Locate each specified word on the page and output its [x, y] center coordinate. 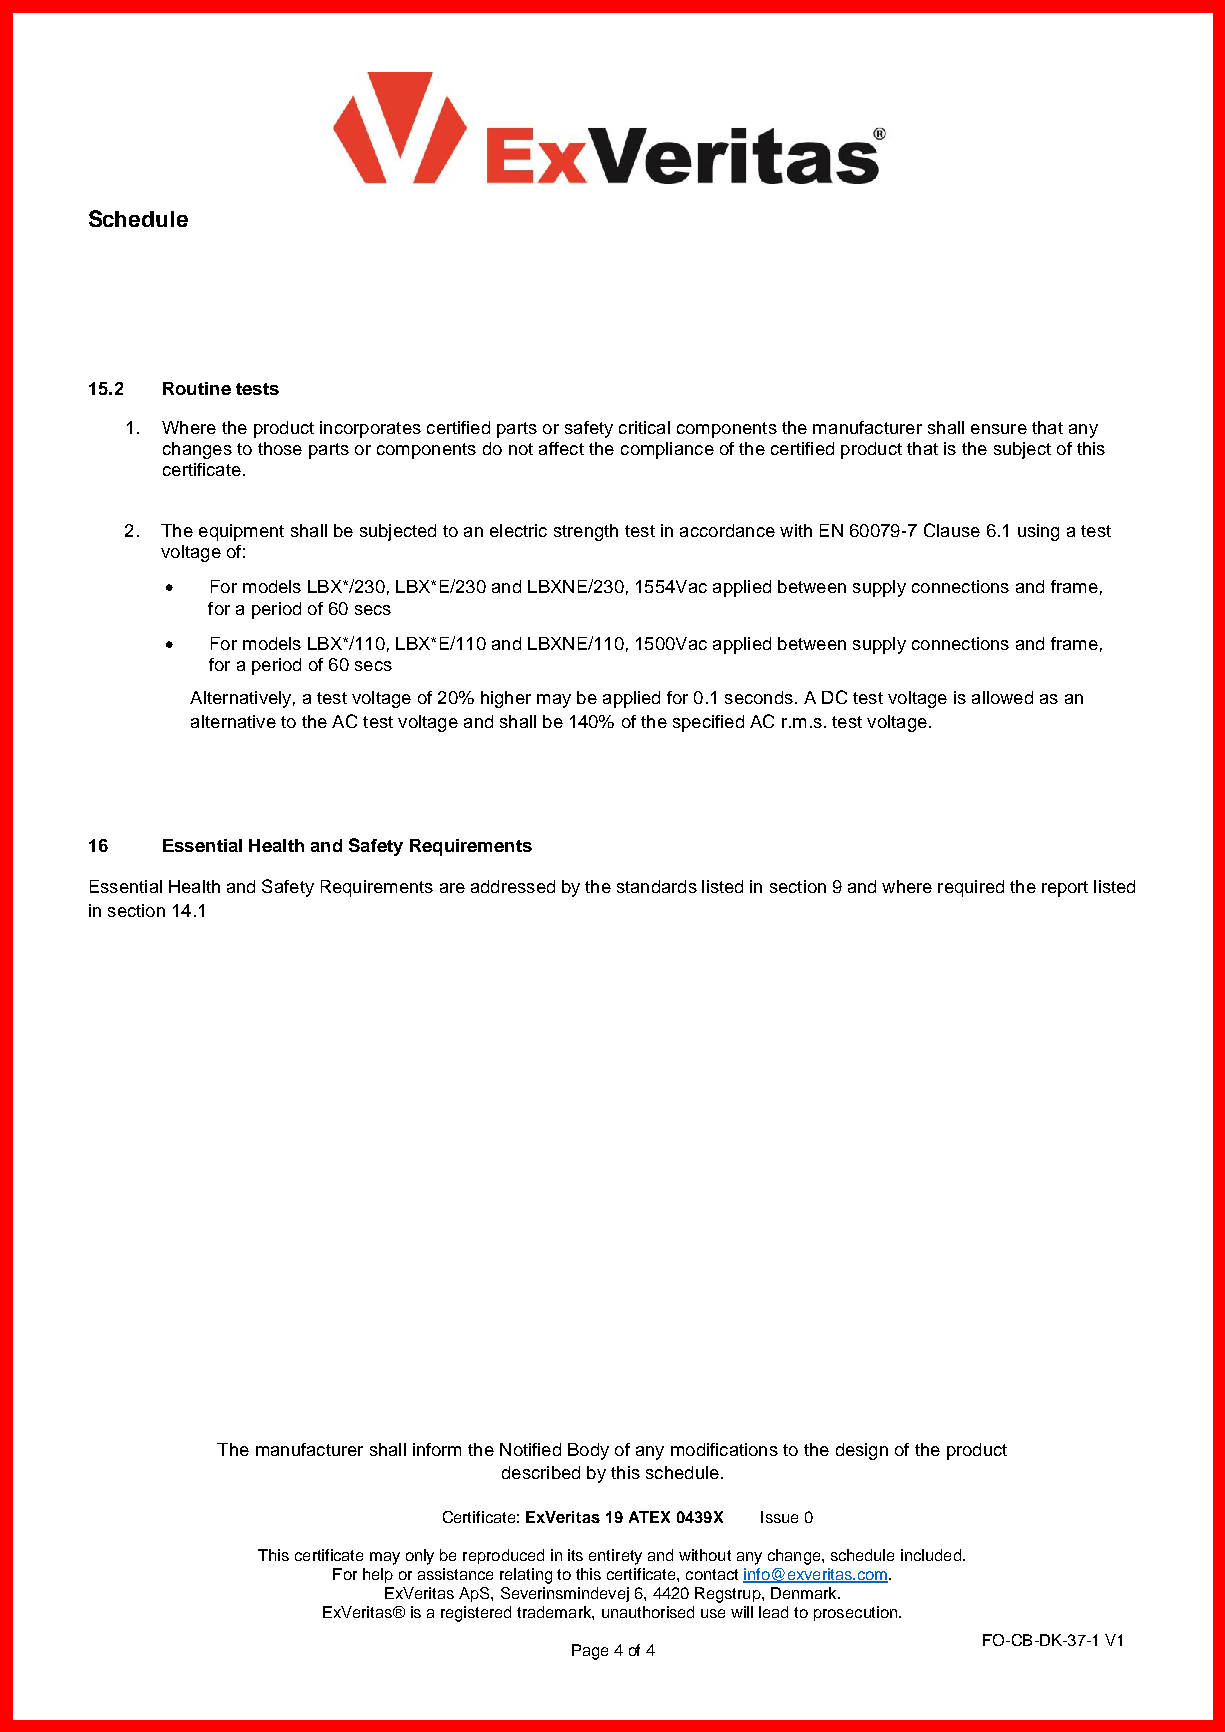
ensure [999, 429]
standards [657, 886]
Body [588, 1451]
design [862, 1451]
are [452, 888]
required [971, 888]
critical [644, 427]
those [280, 448]
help [378, 1575]
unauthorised [648, 1612]
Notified [530, 1449]
